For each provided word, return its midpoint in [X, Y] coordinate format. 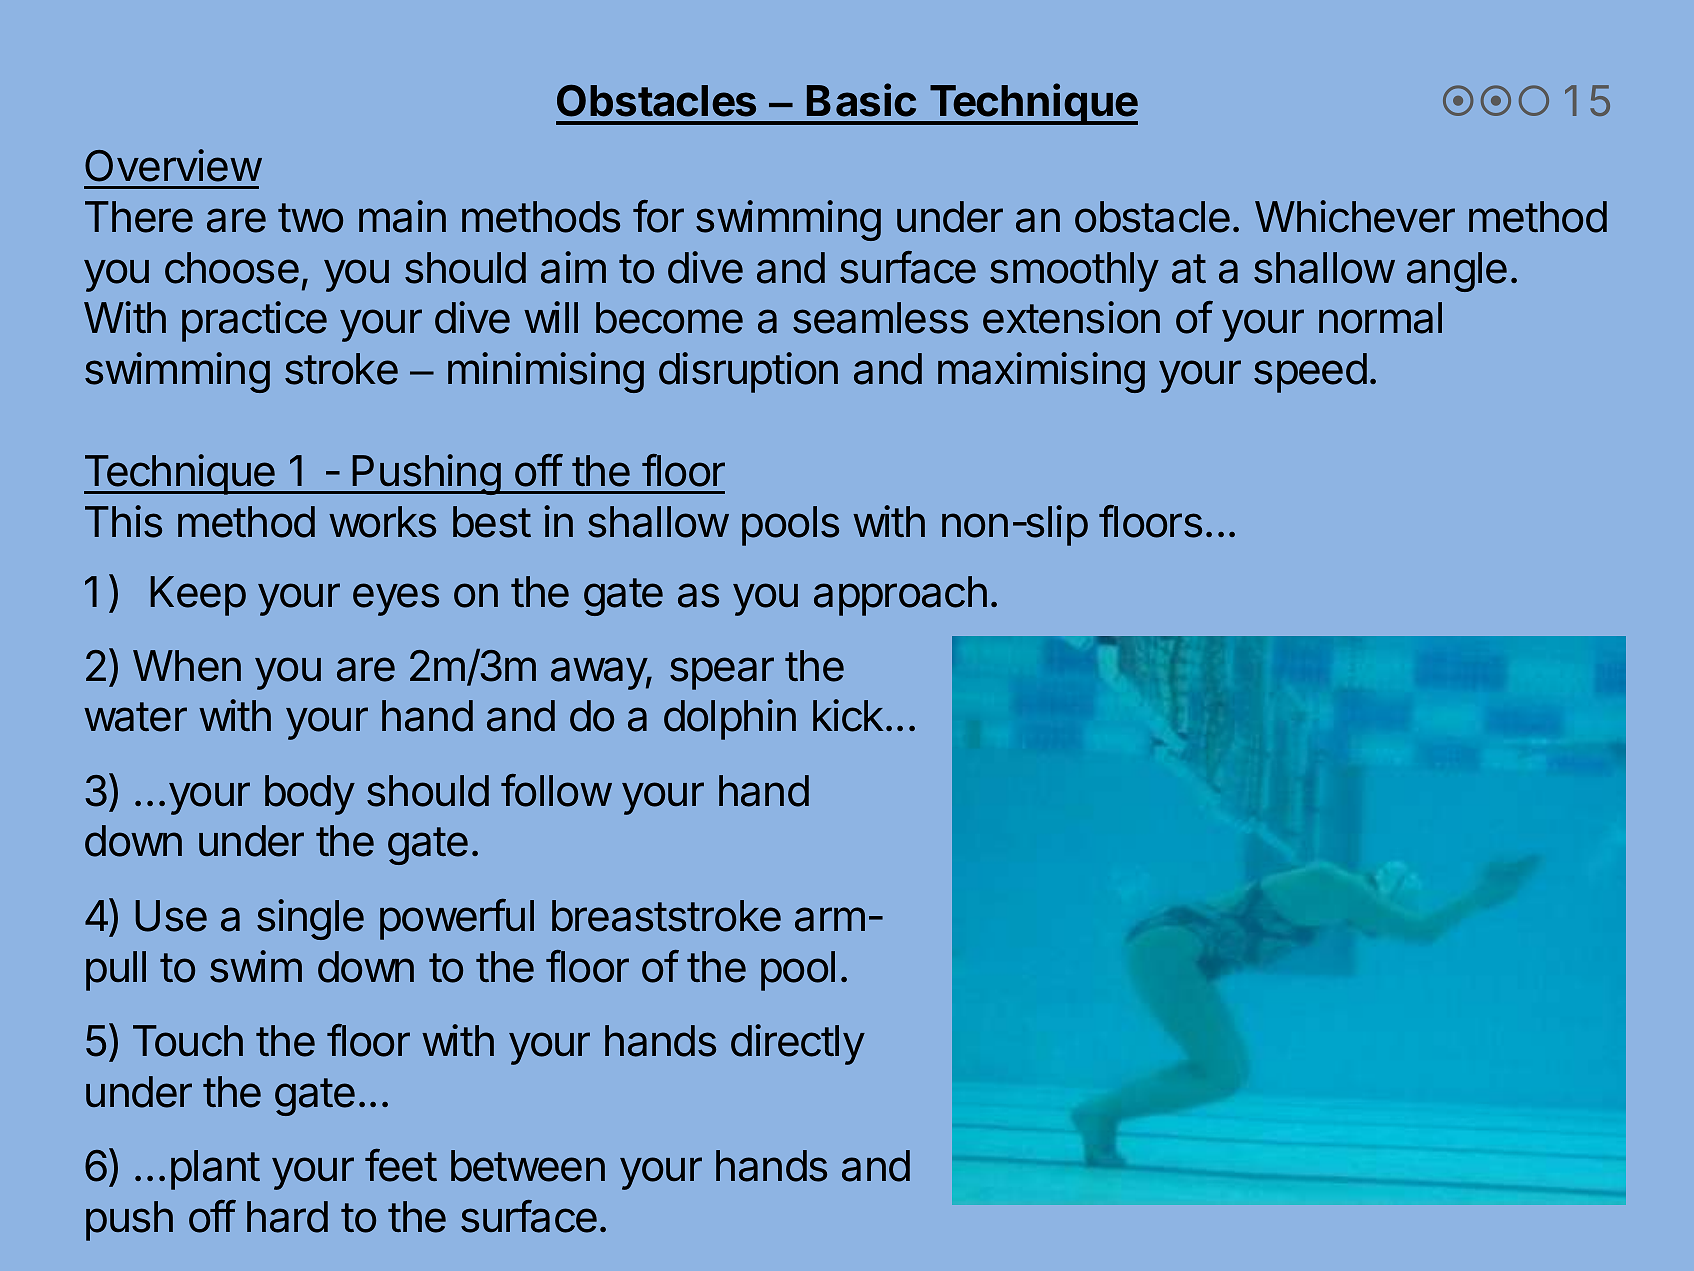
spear [722, 673]
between [528, 1166]
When [187, 666]
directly [798, 1044]
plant [215, 1170]
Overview [173, 165]
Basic [861, 100]
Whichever [1355, 216]
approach [900, 596]
